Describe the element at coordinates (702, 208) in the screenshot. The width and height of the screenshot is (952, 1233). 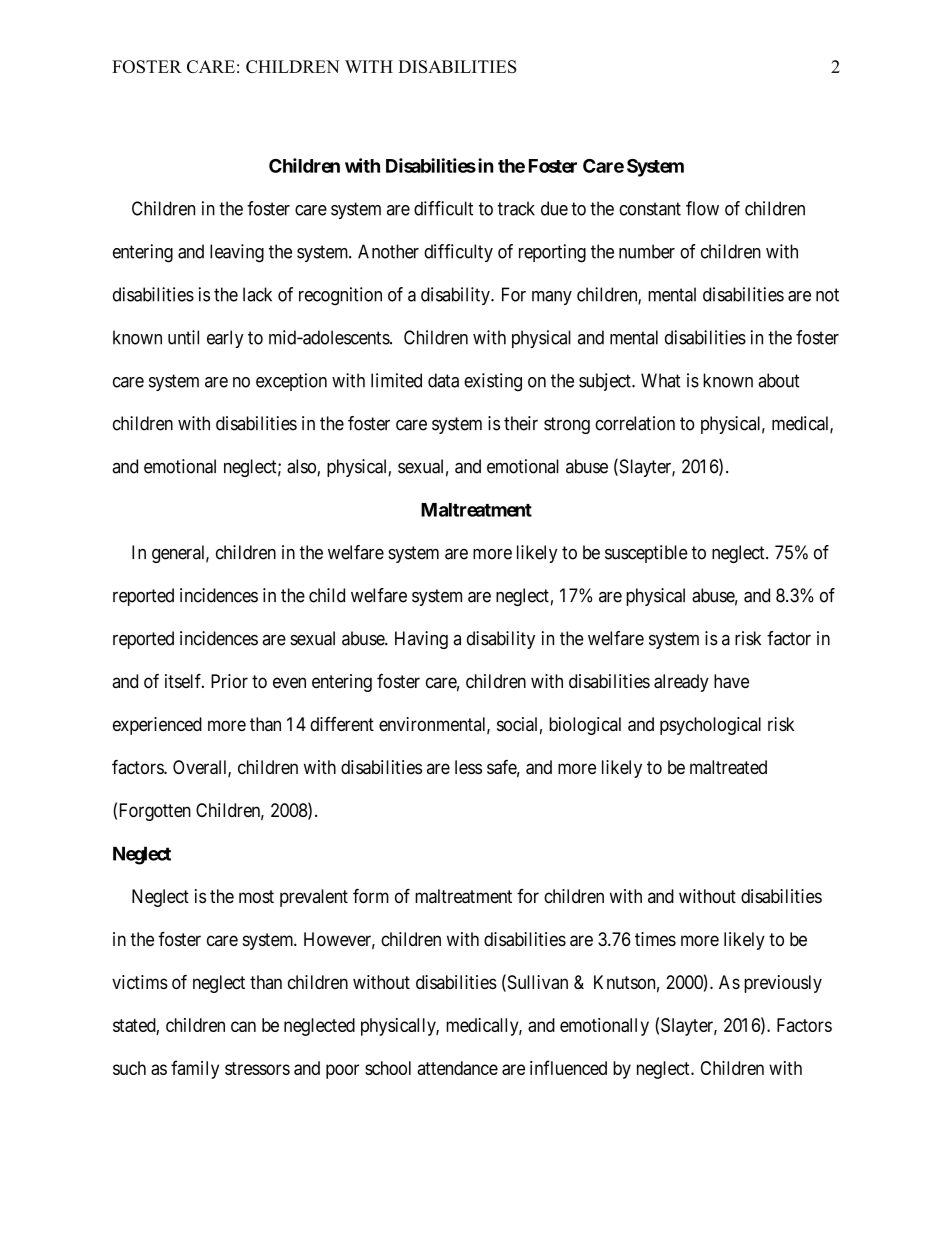
I see `flow` at that location.
